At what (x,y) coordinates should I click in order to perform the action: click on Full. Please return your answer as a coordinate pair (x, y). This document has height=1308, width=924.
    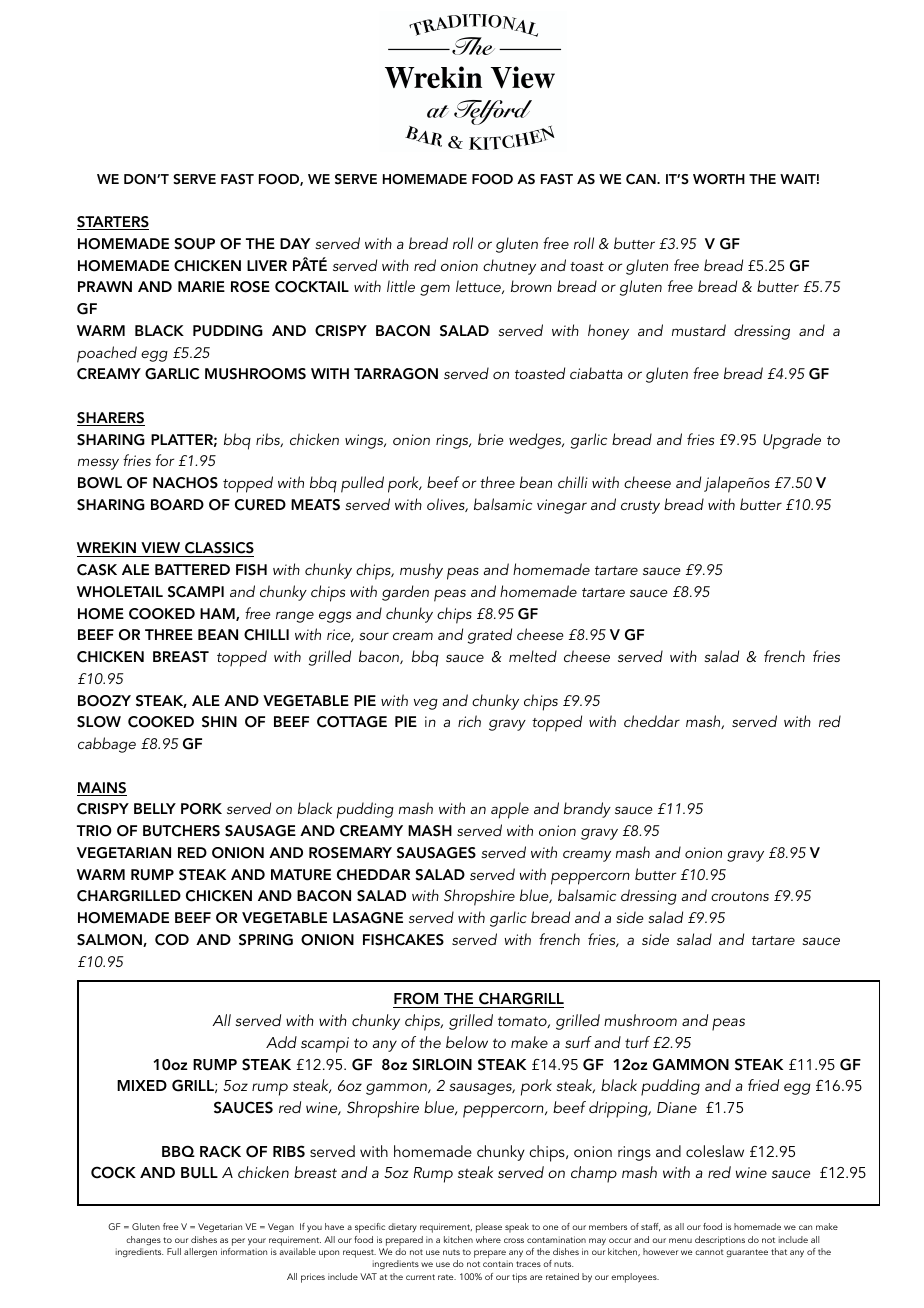
    Looking at the image, I should click on (174, 1251).
